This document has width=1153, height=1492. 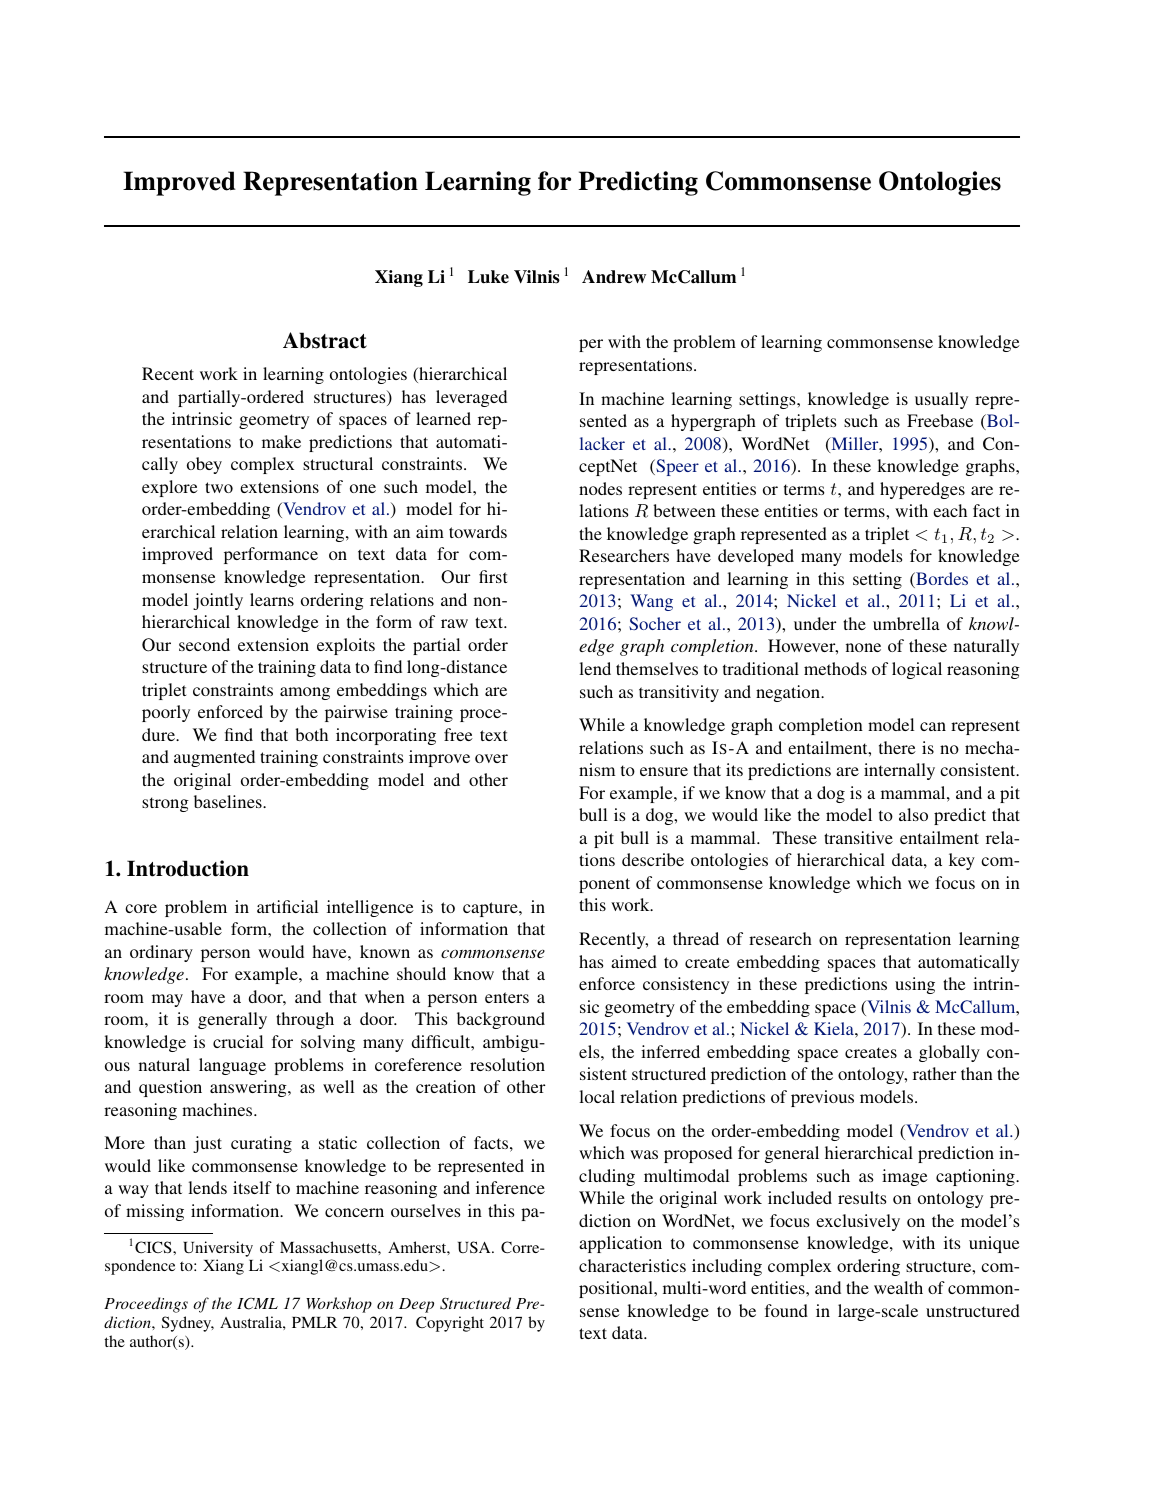 What do you see at coordinates (898, 1287) in the document?
I see `wealth` at bounding box center [898, 1287].
